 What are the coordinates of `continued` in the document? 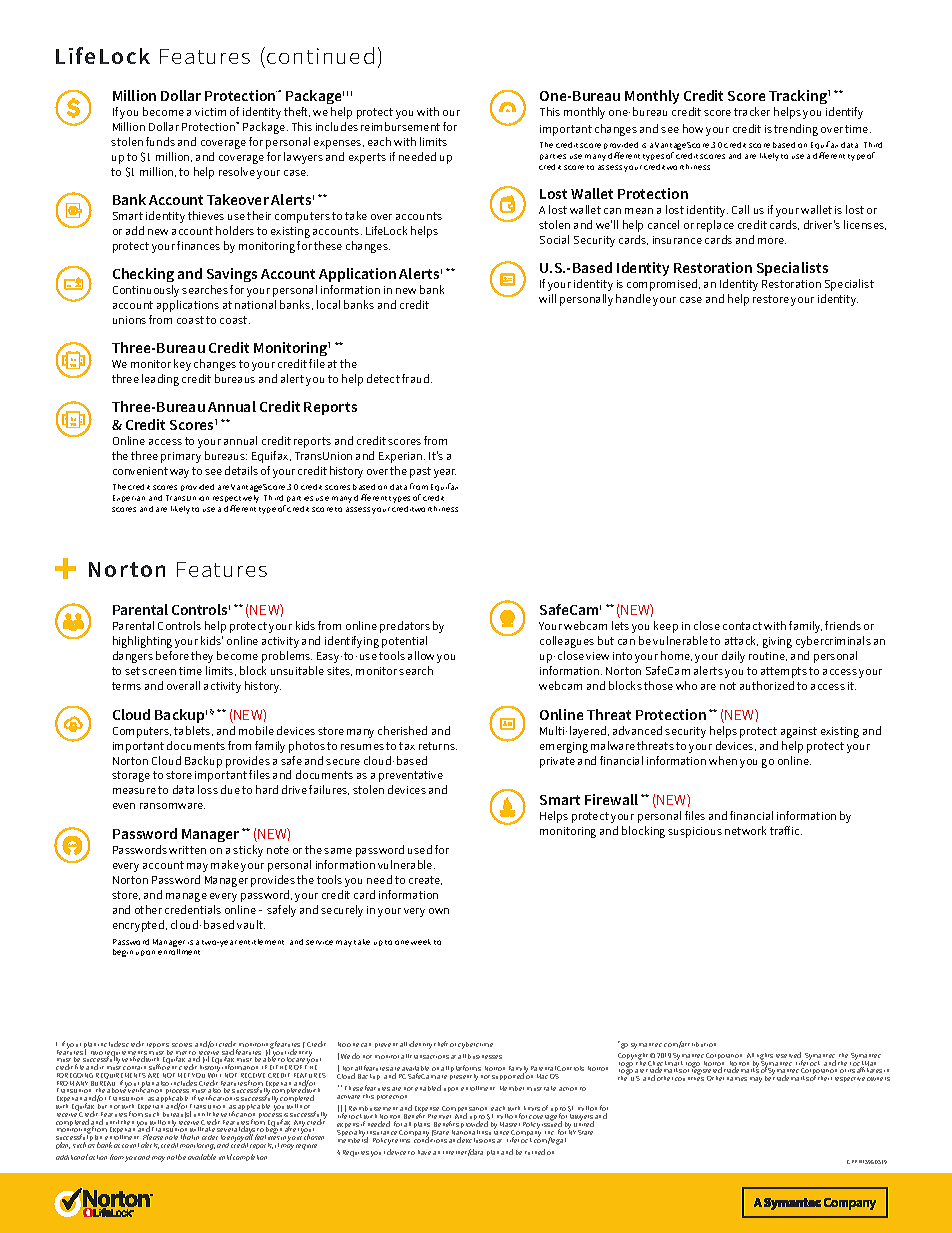 It's located at (320, 55).
